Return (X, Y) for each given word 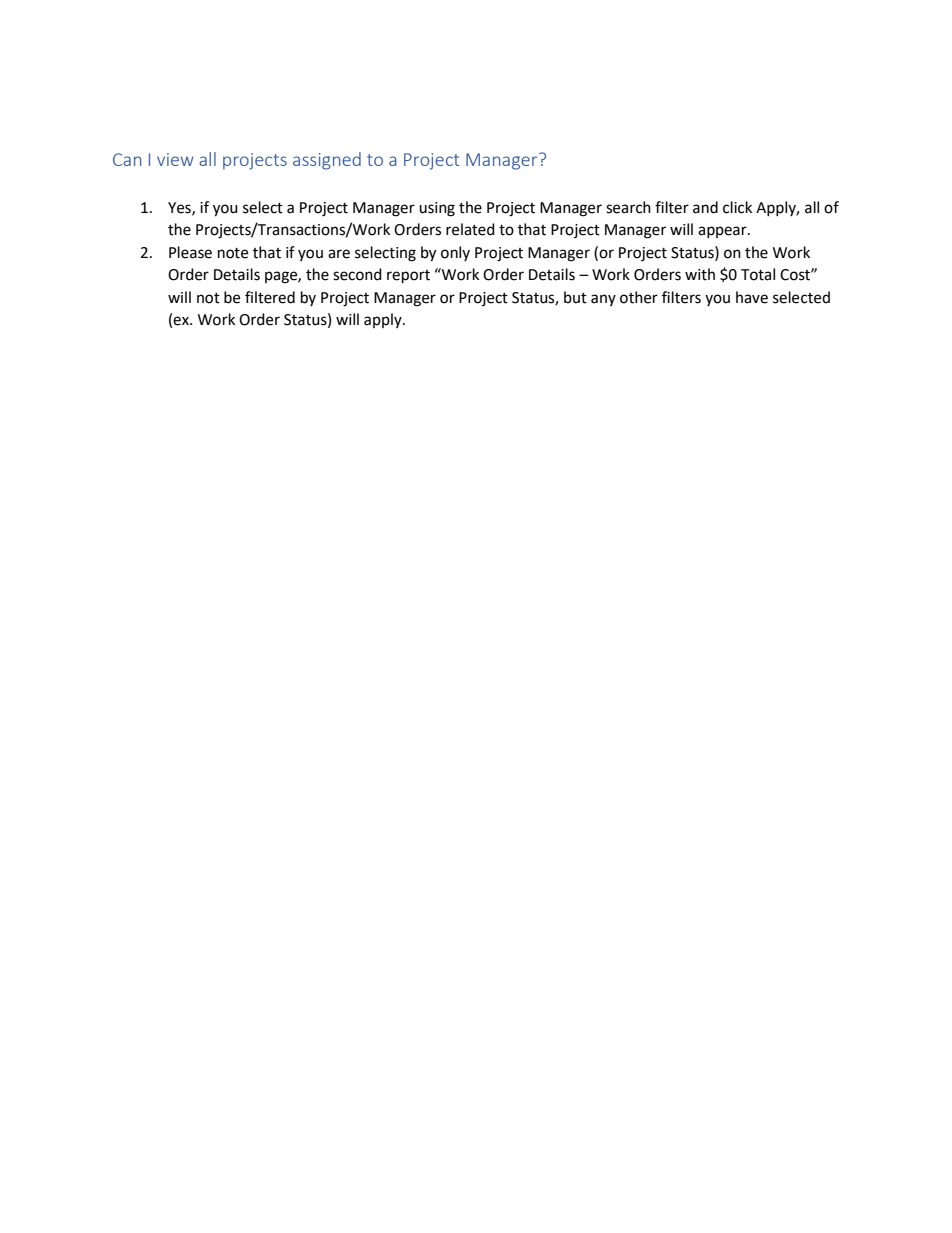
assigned (327, 161)
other (639, 297)
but (575, 297)
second (357, 274)
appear (723, 232)
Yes (180, 208)
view (175, 159)
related (470, 229)
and (705, 207)
